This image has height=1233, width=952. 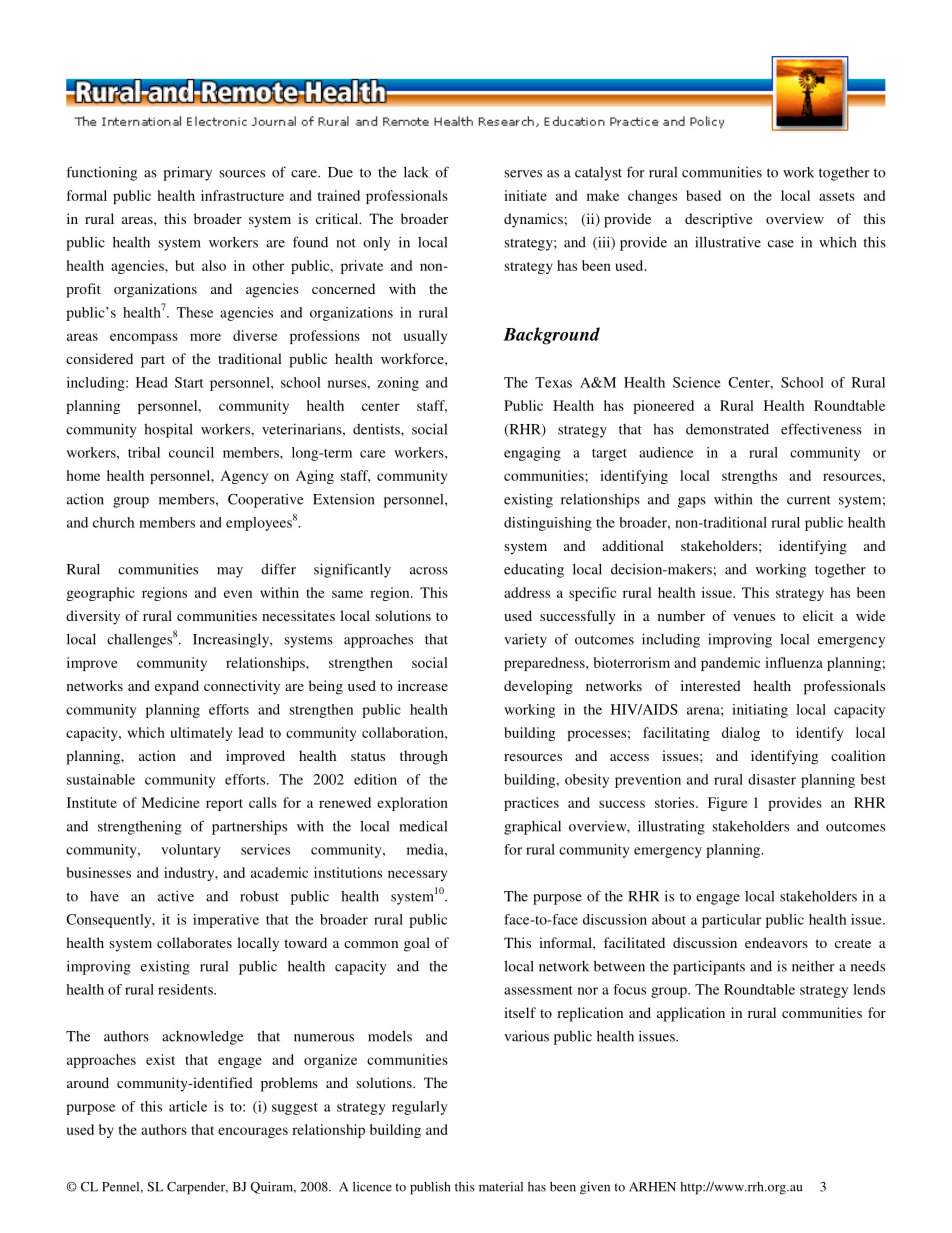 I want to click on through, so click(x=424, y=757).
